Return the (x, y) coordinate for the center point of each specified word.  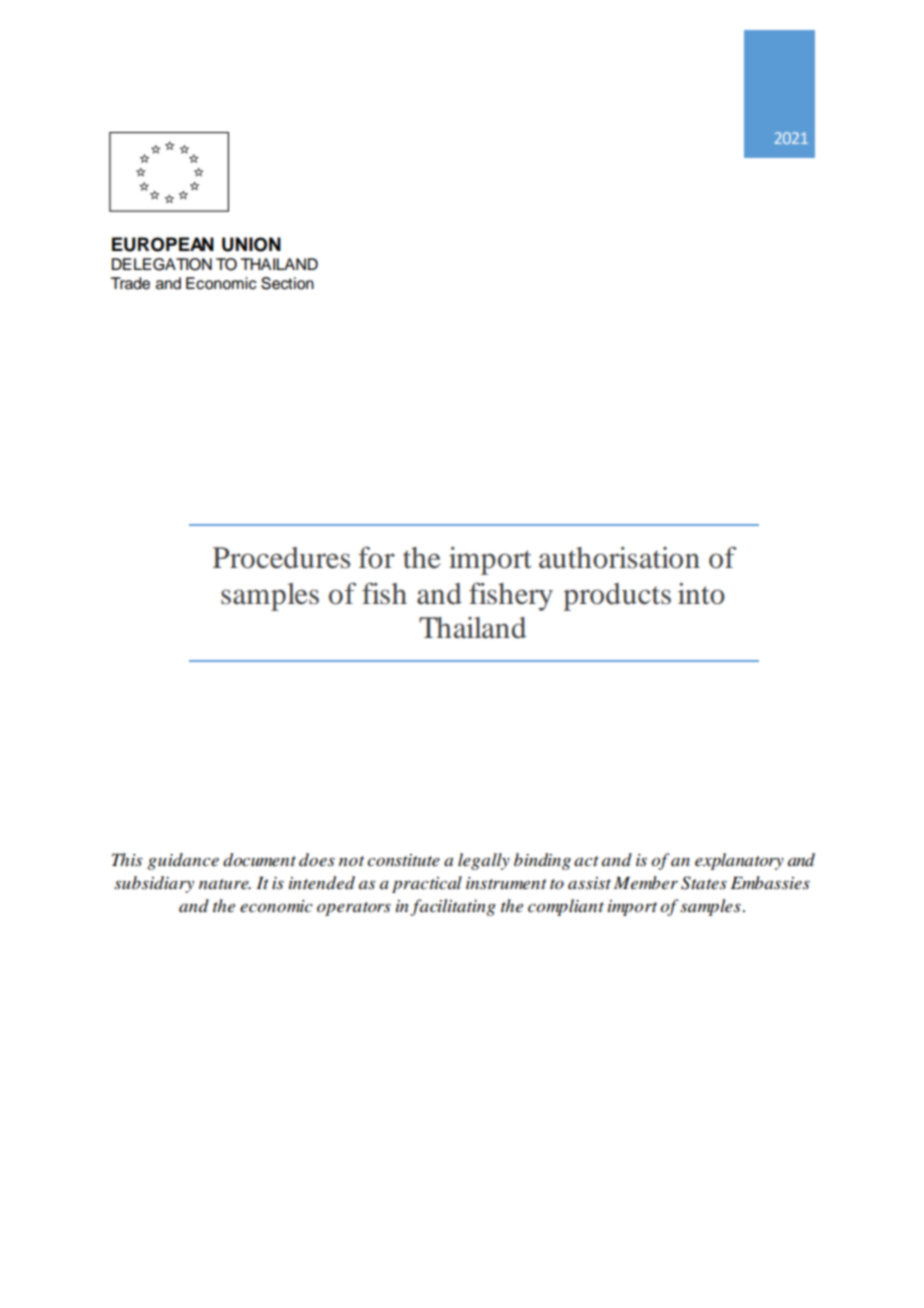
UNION (251, 244)
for (376, 557)
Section (287, 283)
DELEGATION (162, 264)
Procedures (281, 558)
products (617, 597)
